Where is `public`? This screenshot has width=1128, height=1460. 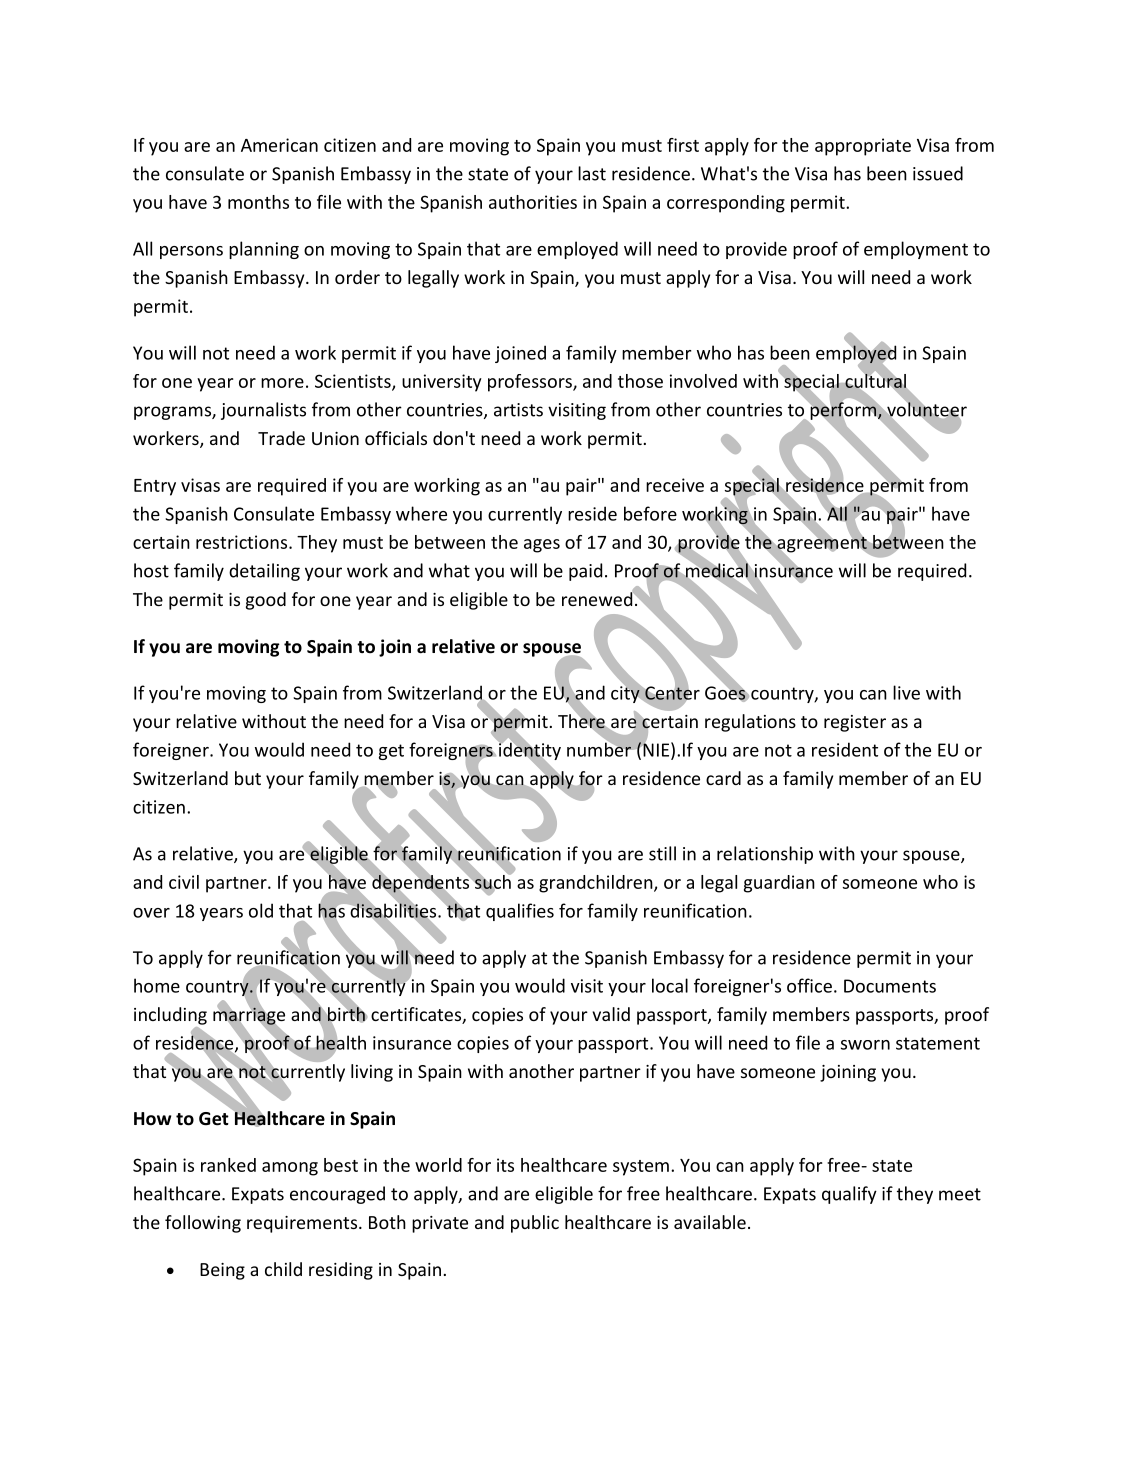 public is located at coordinates (535, 1224).
